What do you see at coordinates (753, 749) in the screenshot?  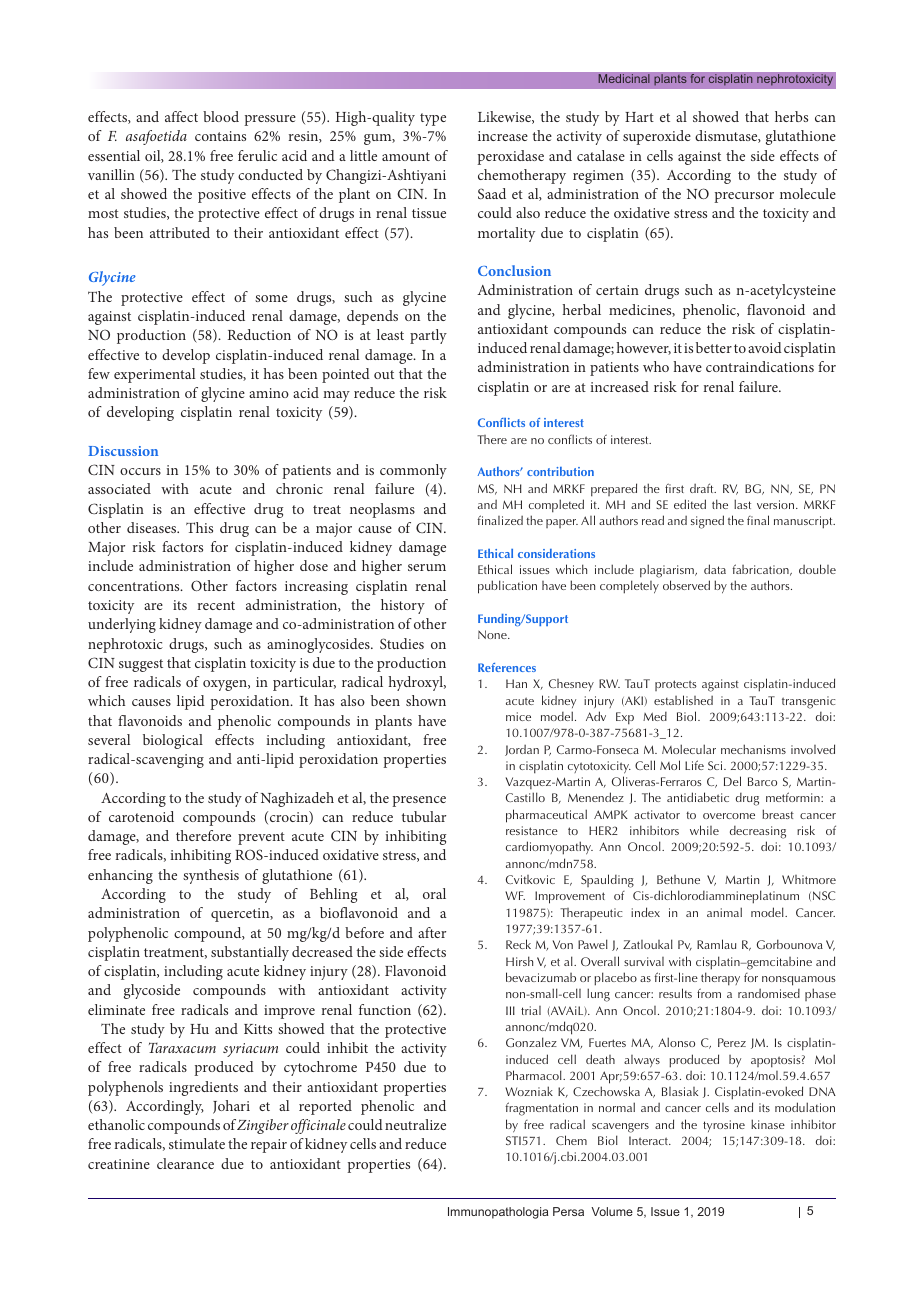 I see `mechanisms` at bounding box center [753, 749].
